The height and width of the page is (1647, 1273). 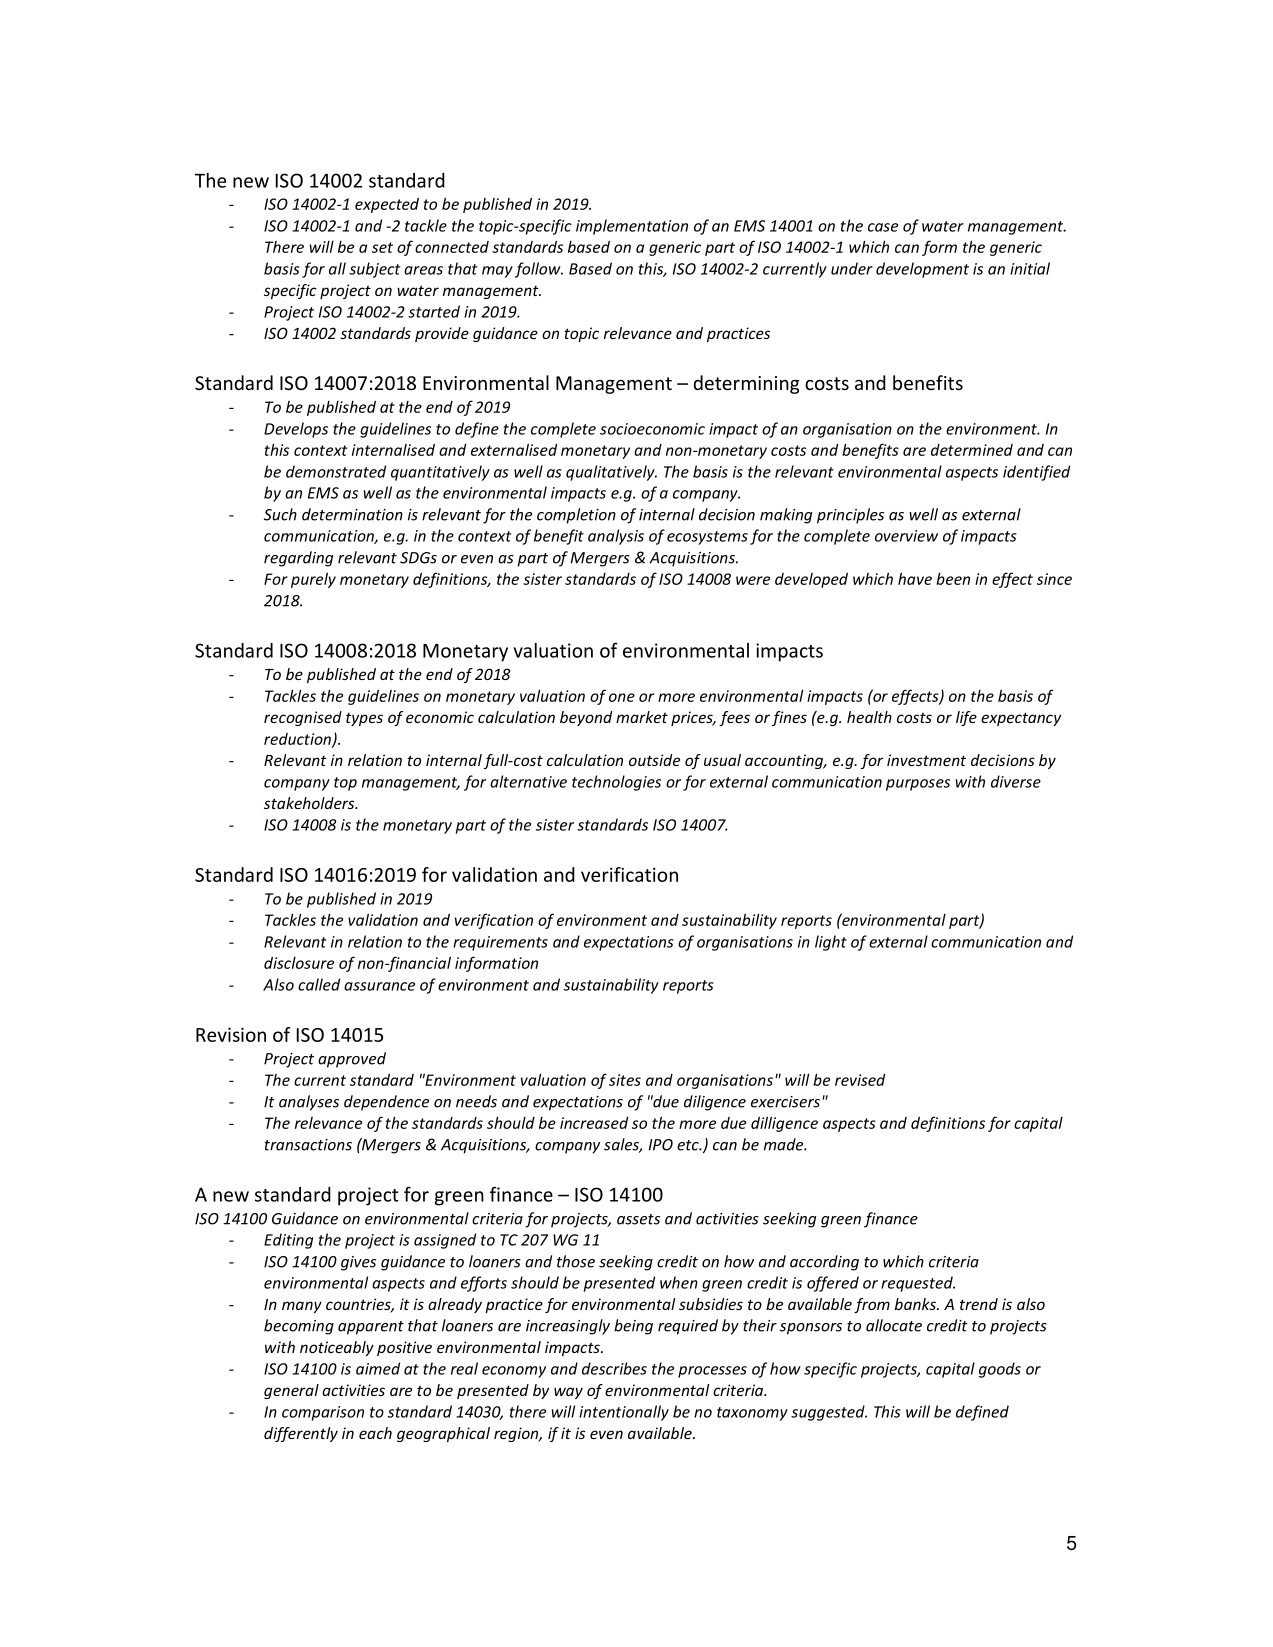 What do you see at coordinates (303, 718) in the page?
I see `recognised` at bounding box center [303, 718].
